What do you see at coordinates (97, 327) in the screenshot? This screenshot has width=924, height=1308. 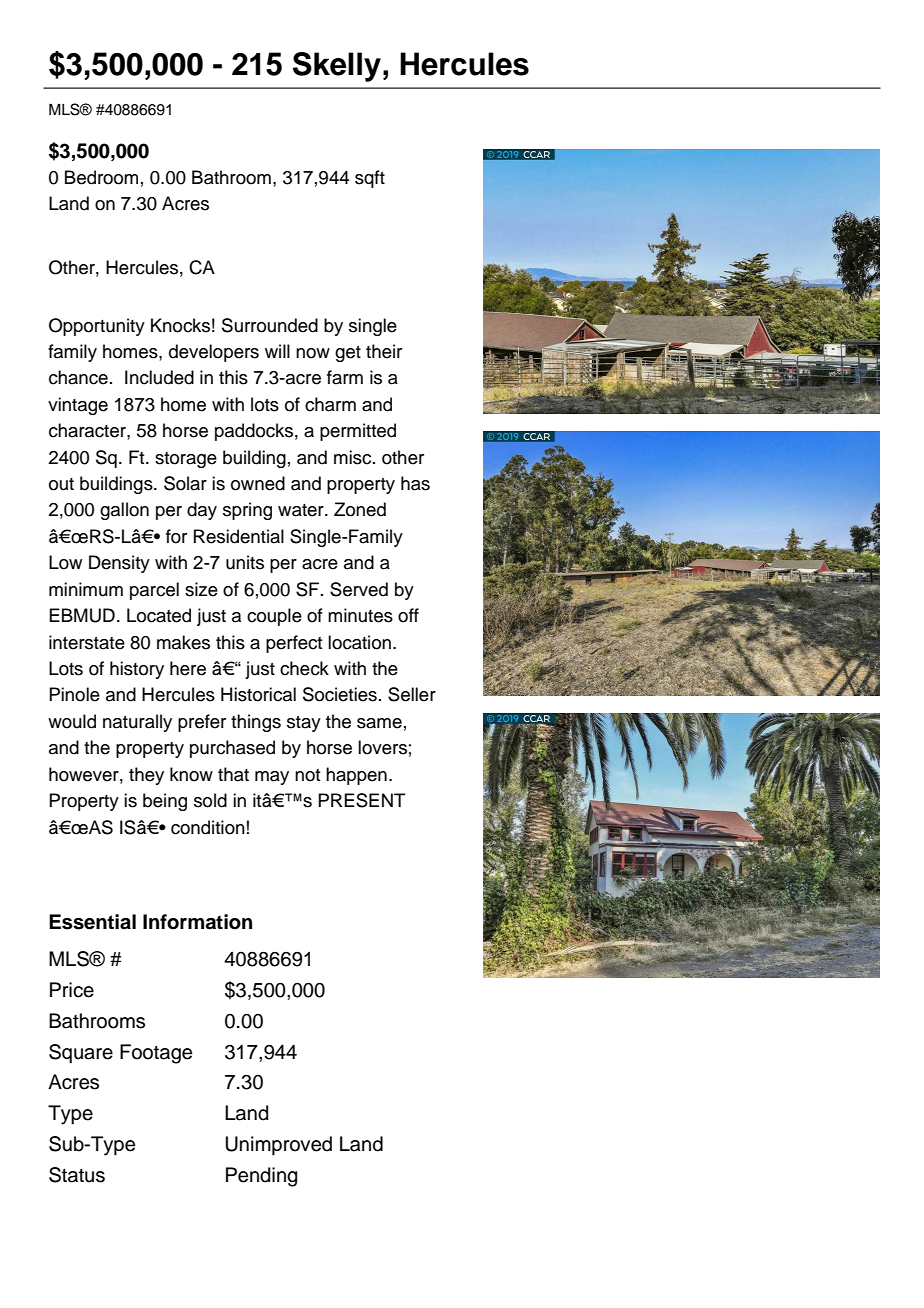 I see `Opportunity` at bounding box center [97, 327].
